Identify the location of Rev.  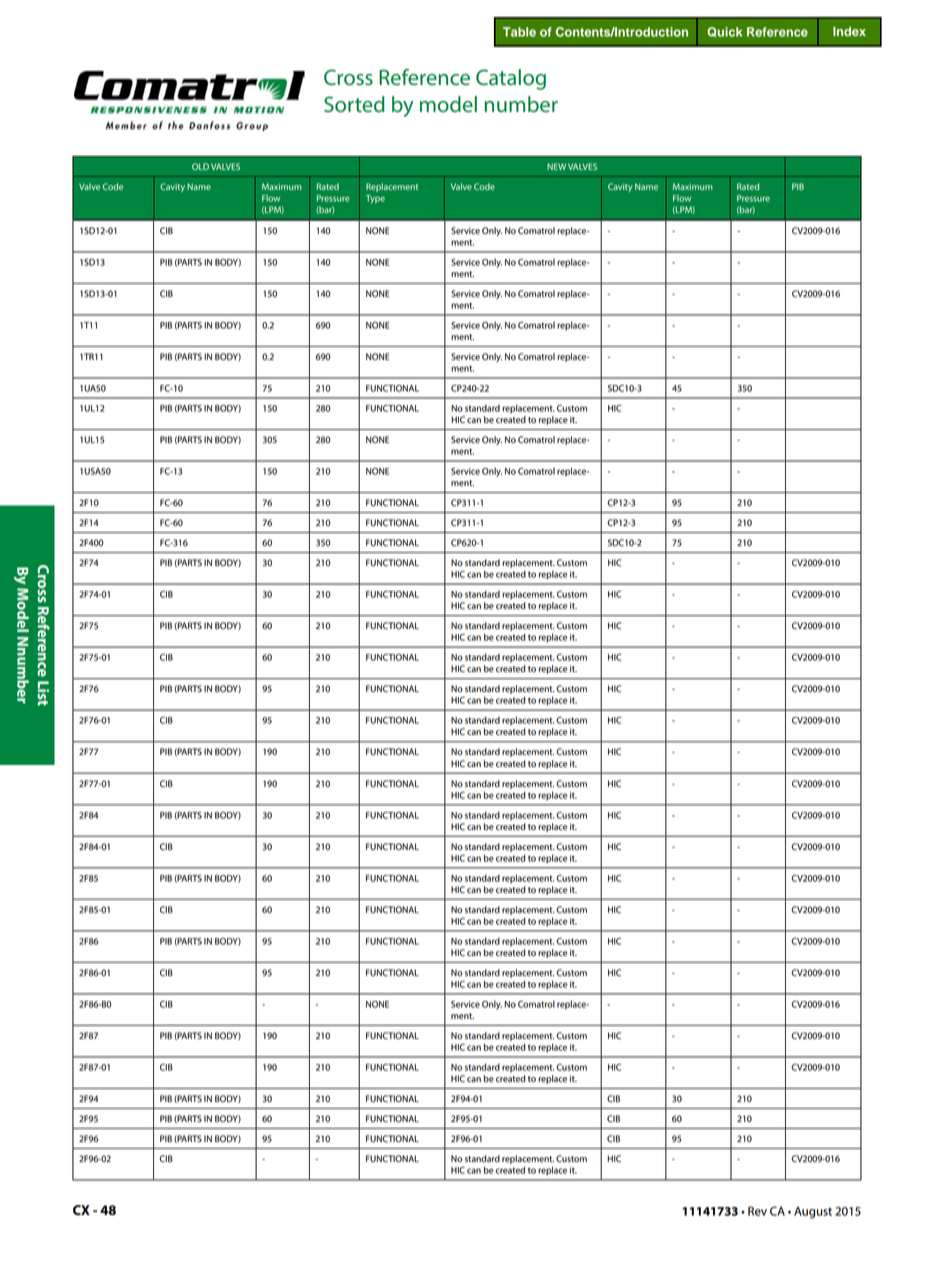
(757, 1211).
